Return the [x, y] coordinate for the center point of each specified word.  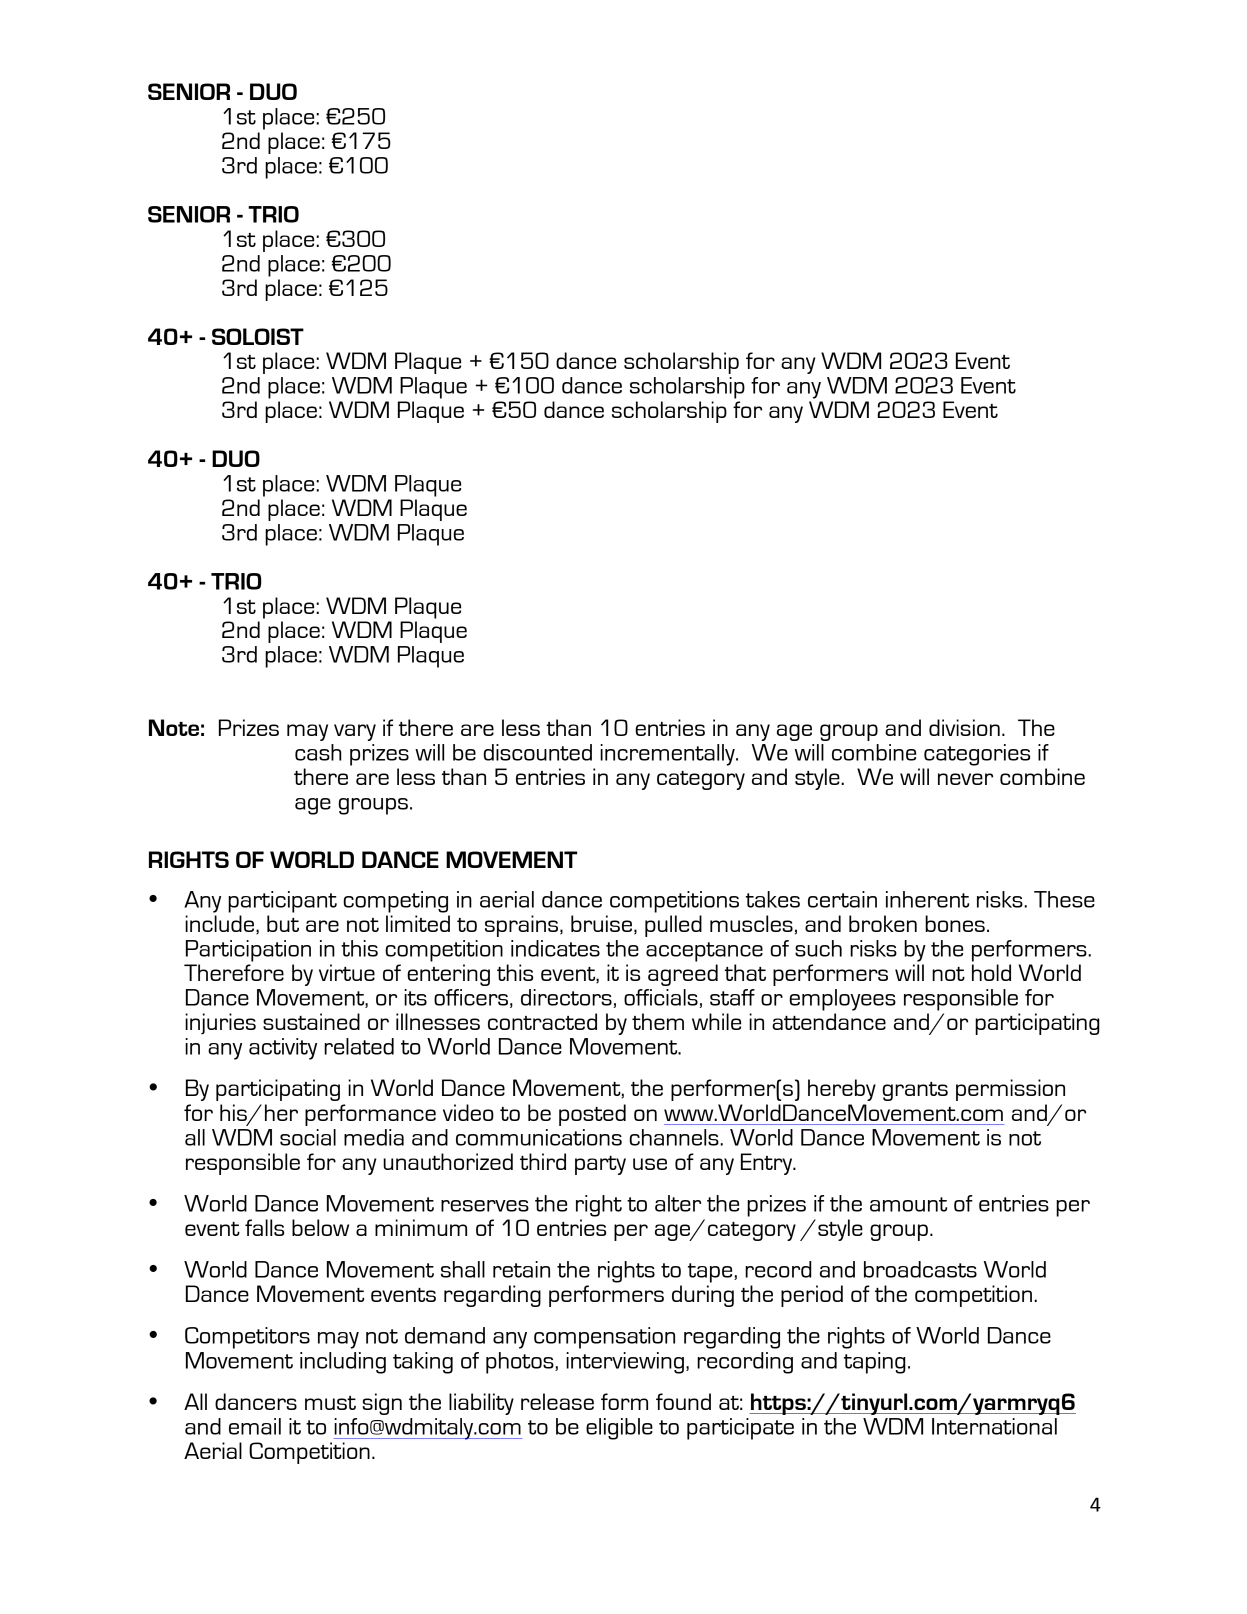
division [964, 727]
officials [661, 997]
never [965, 779]
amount [908, 1204]
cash [318, 752]
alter [678, 1203]
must [330, 1403]
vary [355, 732]
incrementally [668, 755]
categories [977, 755]
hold [991, 972]
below [320, 1227]
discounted [537, 752]
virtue [347, 972]
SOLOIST [258, 336]
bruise [601, 923]
